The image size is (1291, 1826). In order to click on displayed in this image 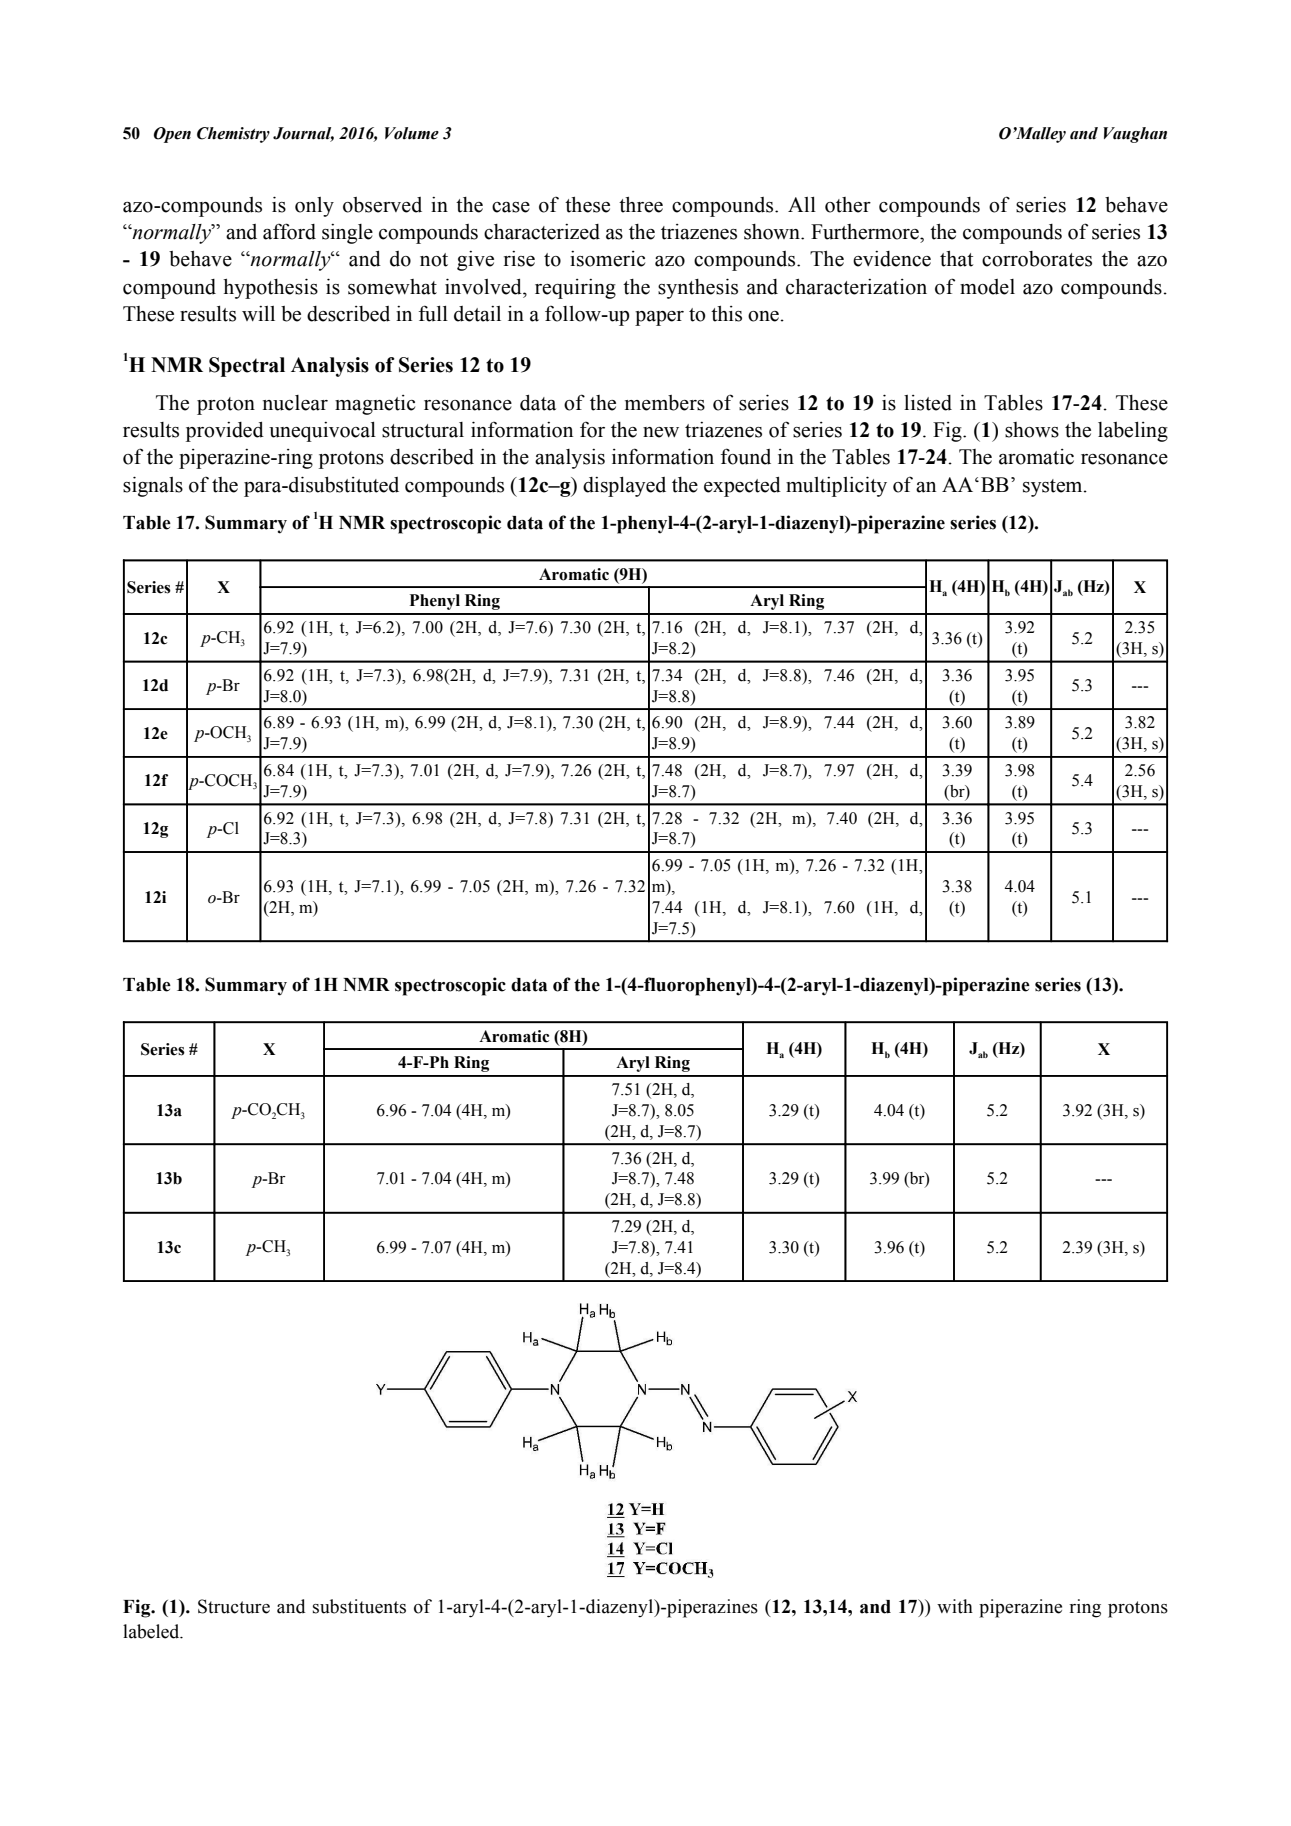, I will do `click(624, 487)`.
